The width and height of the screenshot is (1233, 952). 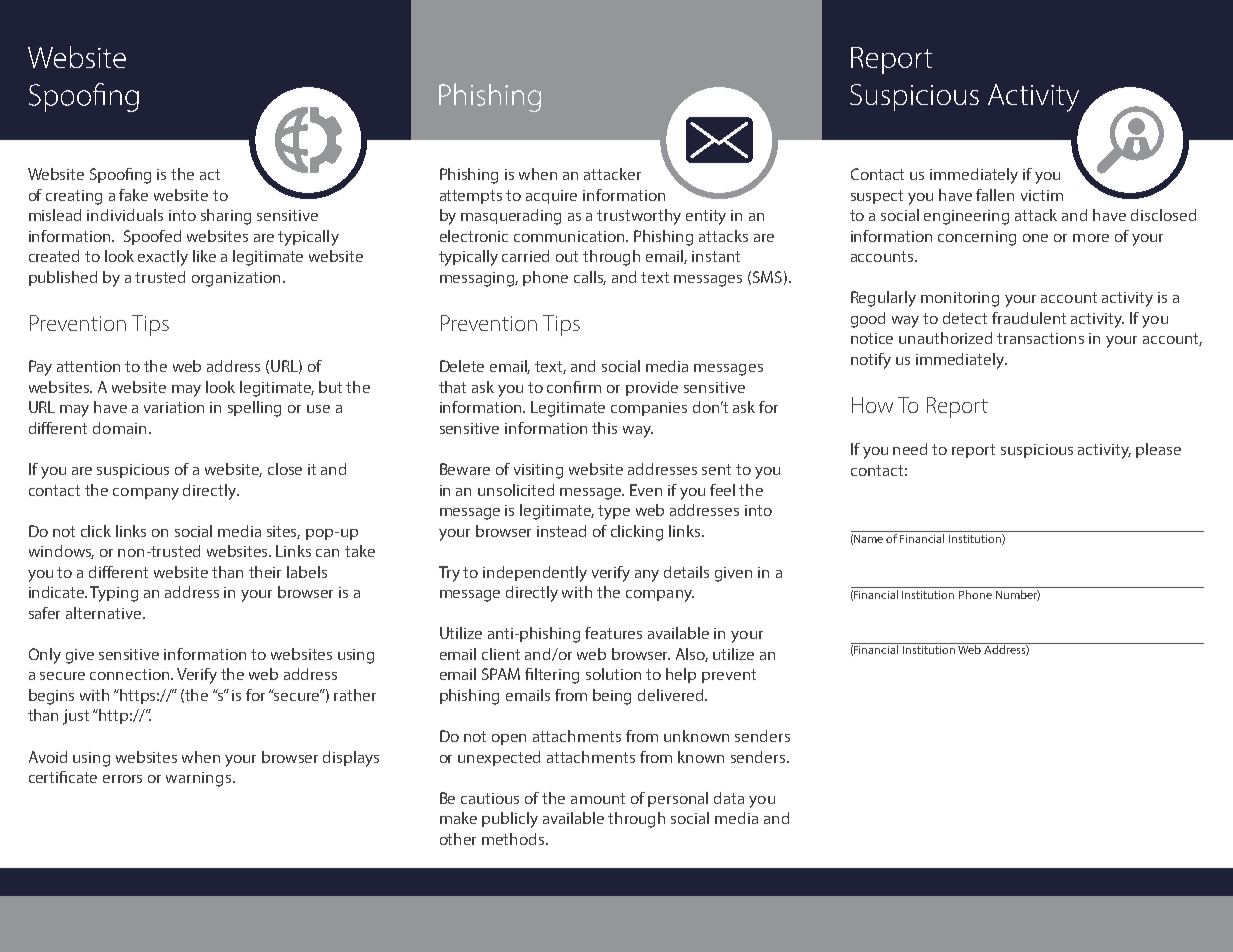 What do you see at coordinates (639, 217) in the screenshot?
I see `trustworthy` at bounding box center [639, 217].
